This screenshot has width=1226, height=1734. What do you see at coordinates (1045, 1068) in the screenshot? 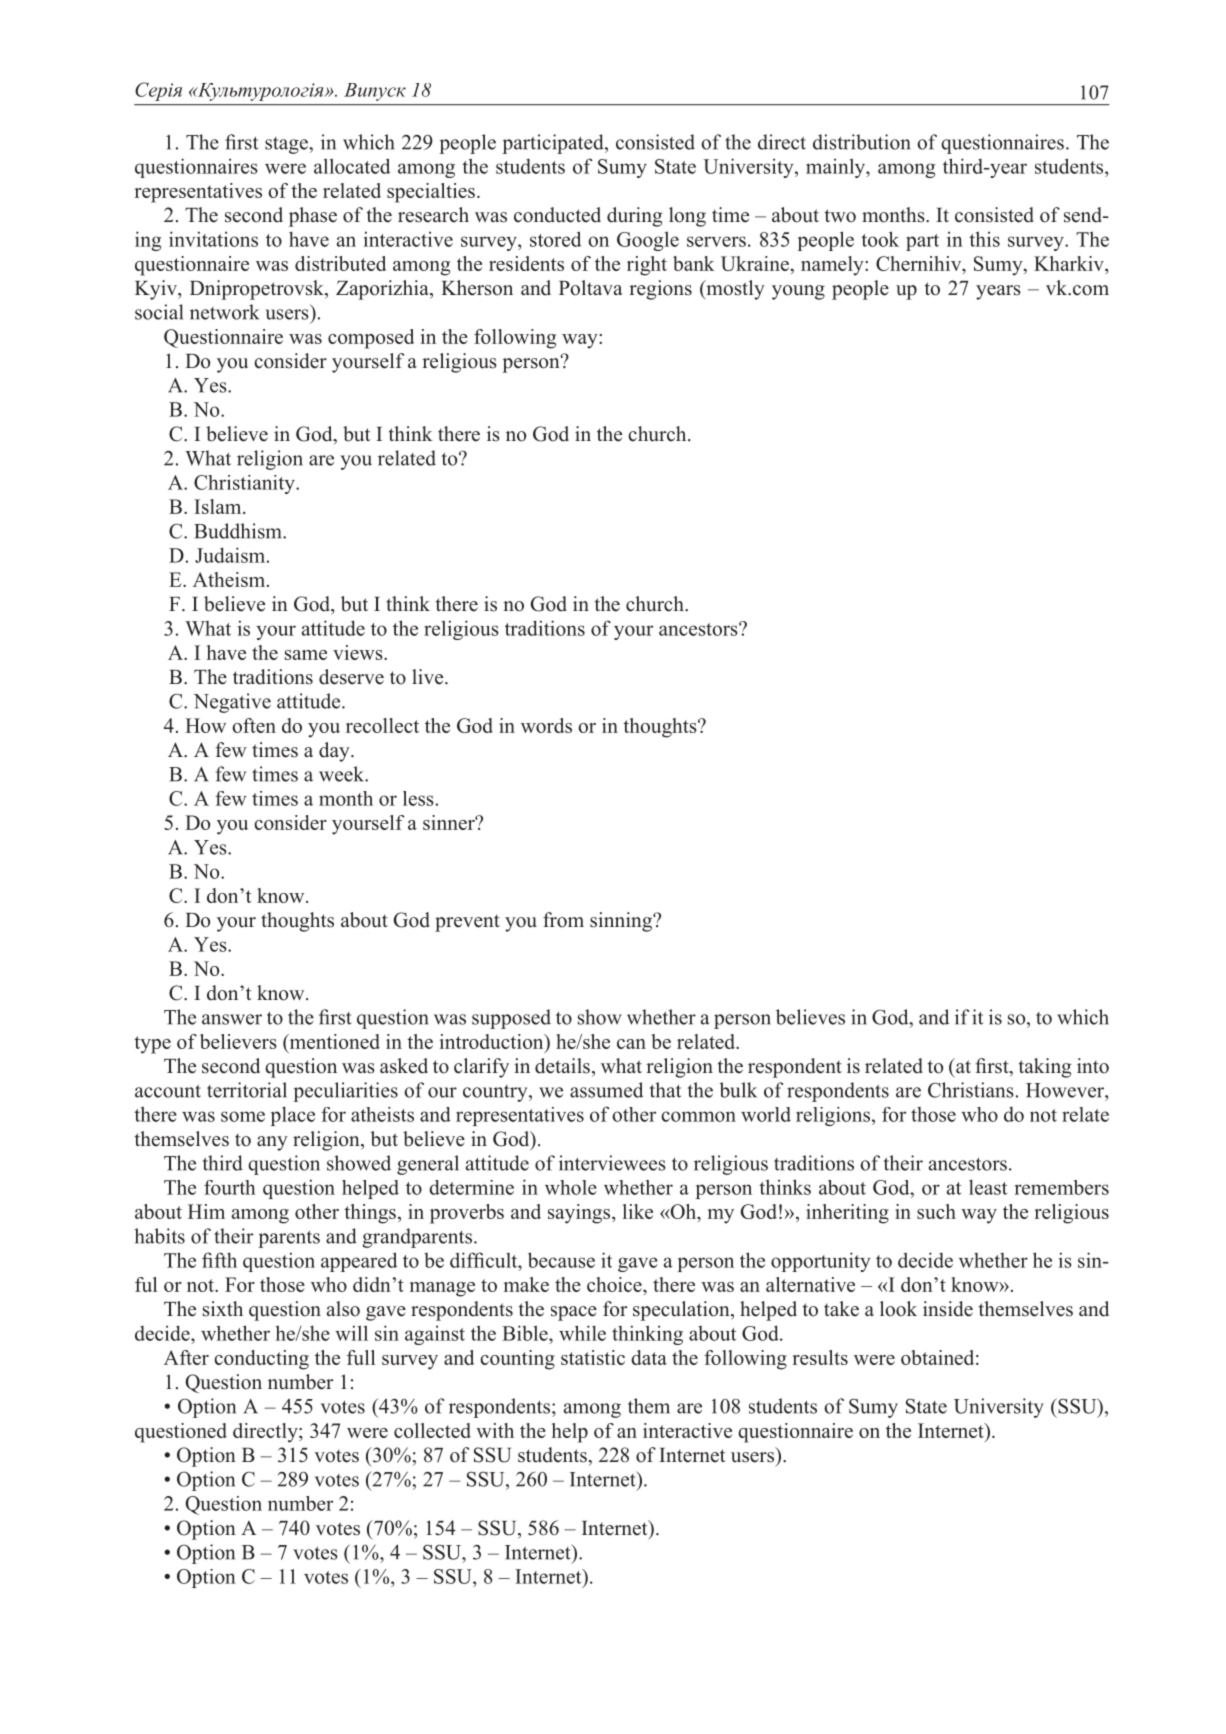
I see `taking` at bounding box center [1045, 1068].
